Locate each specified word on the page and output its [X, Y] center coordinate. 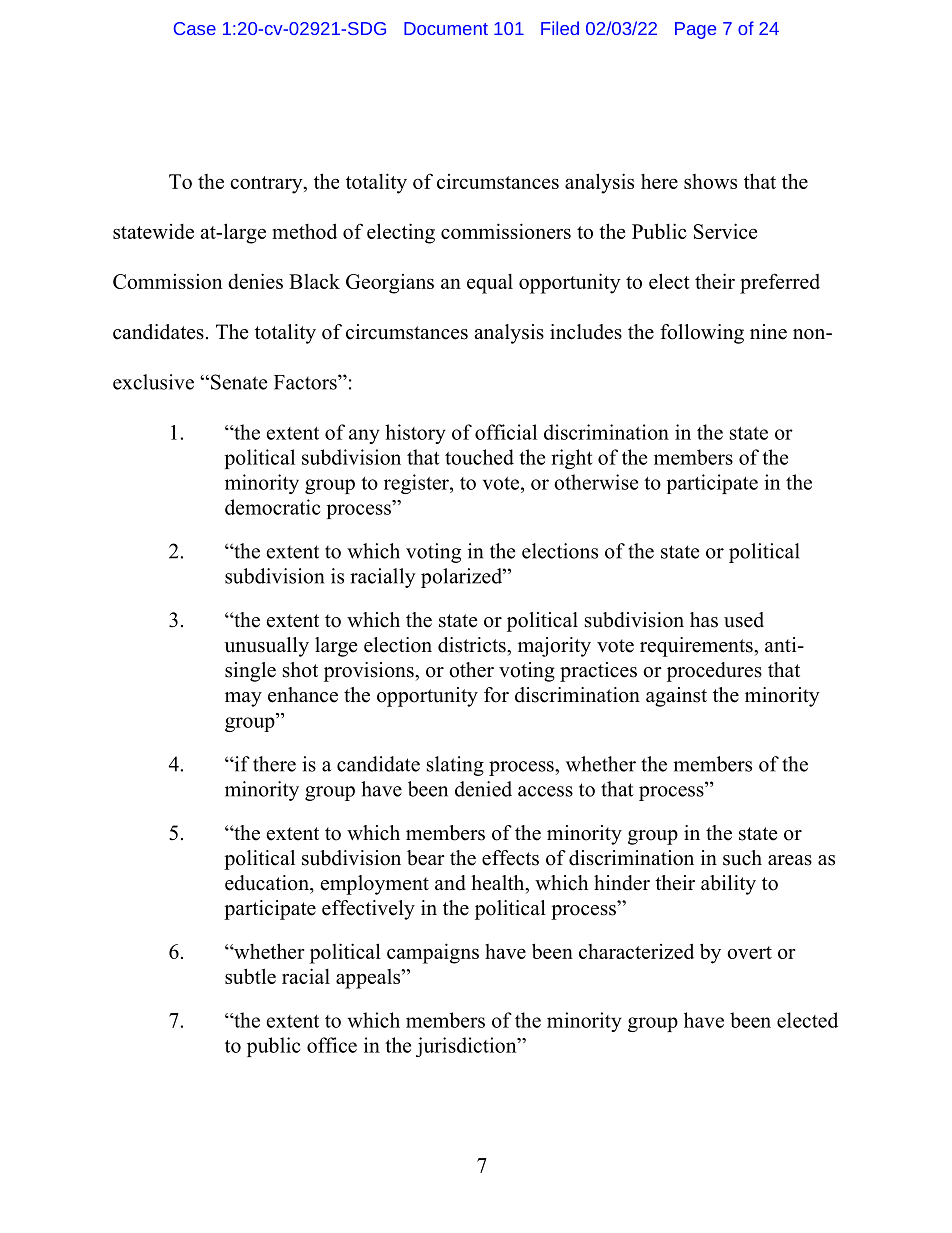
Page [695, 30]
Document [446, 28]
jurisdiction [467, 1047]
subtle [250, 976]
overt [749, 952]
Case [195, 28]
